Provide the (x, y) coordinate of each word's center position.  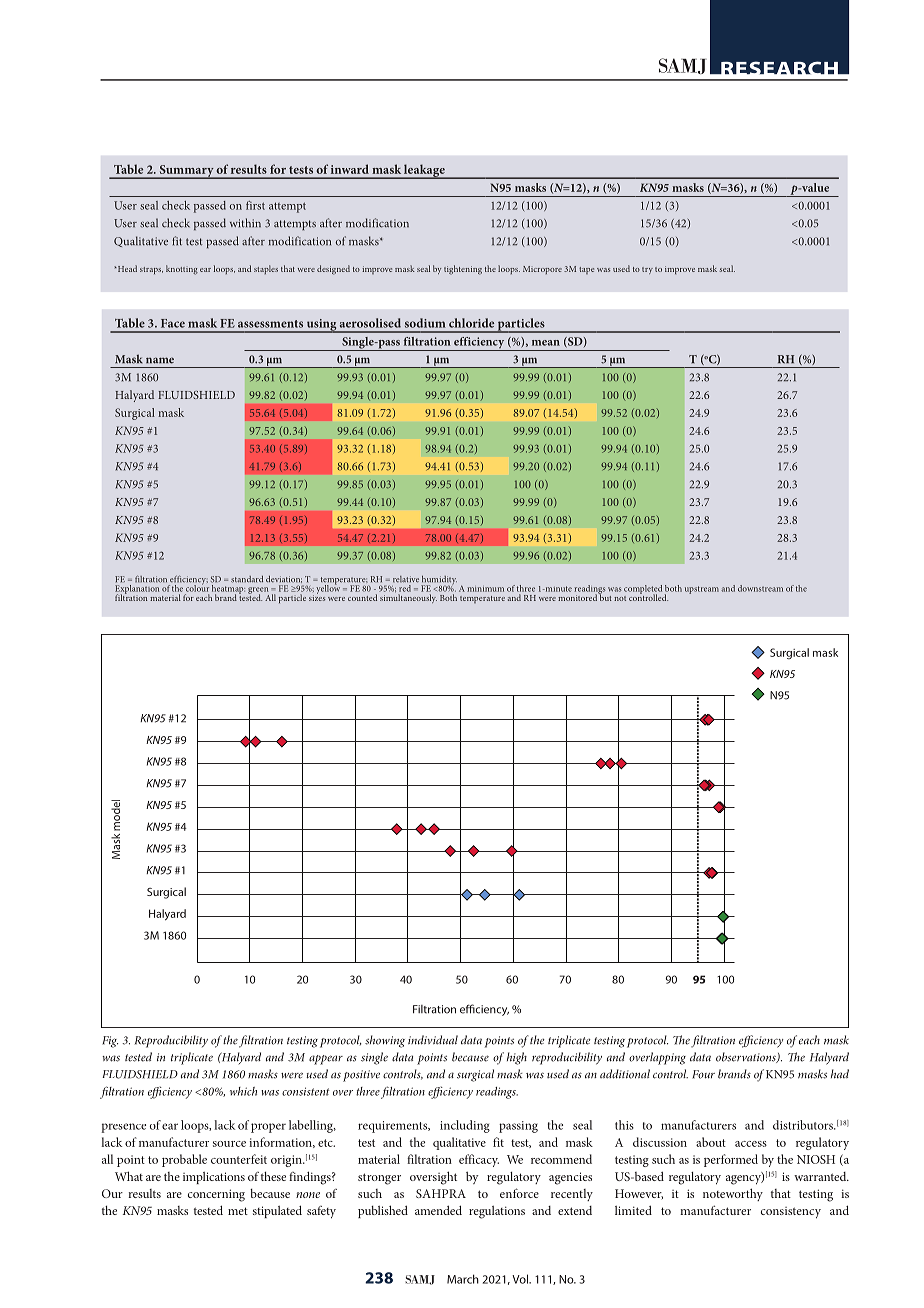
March (463, 1279)
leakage (424, 171)
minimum (485, 589)
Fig (110, 1042)
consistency (791, 1213)
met (238, 1211)
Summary (186, 172)
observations (747, 1057)
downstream (760, 588)
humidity (439, 581)
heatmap (228, 590)
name (160, 360)
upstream (702, 590)
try (647, 270)
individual (433, 1040)
